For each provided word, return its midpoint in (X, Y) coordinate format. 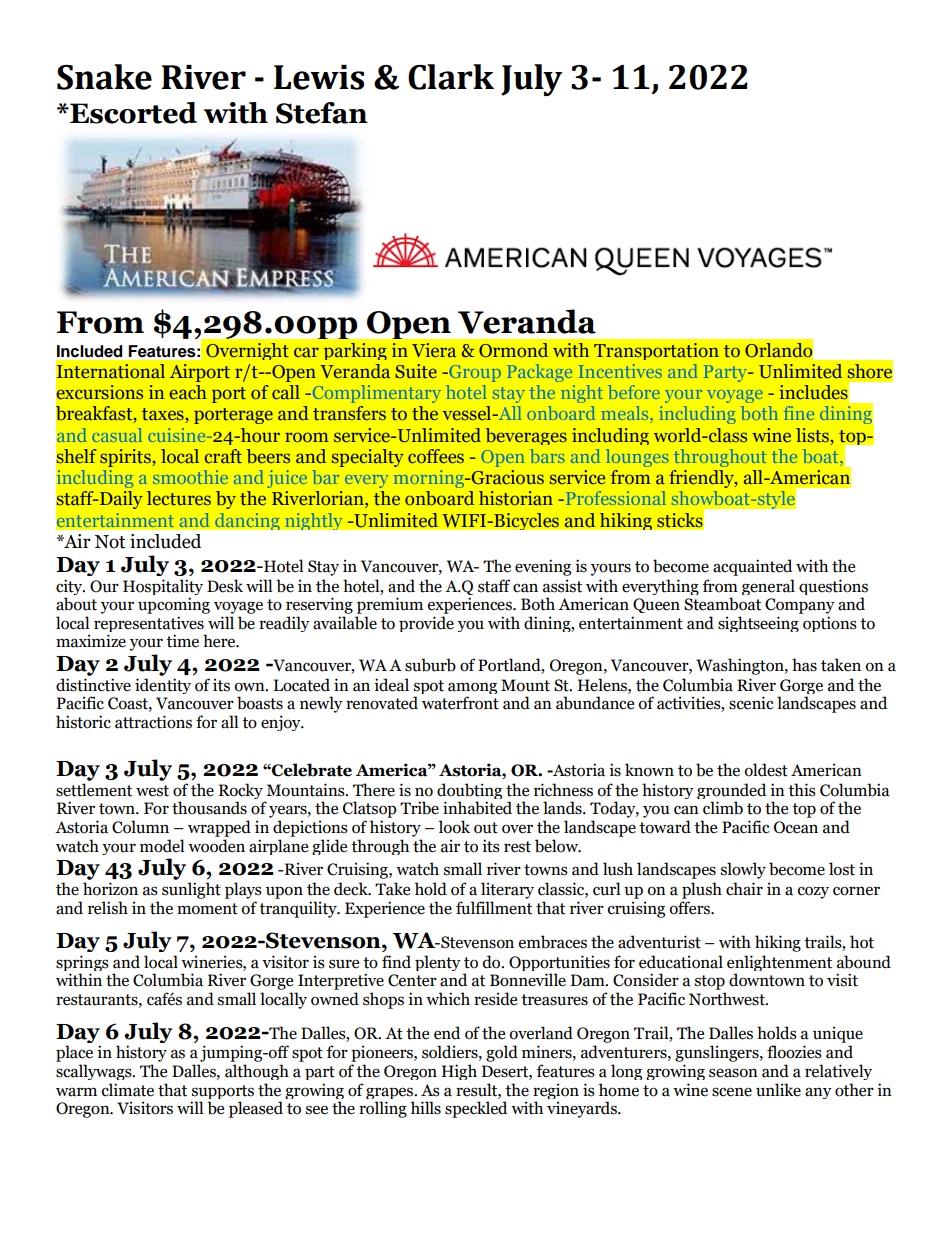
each (188, 392)
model (162, 846)
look (454, 827)
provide (426, 624)
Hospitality (163, 588)
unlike (778, 1090)
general (768, 587)
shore (870, 371)
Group (474, 373)
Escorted (132, 113)
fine (799, 413)
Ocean (796, 827)
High (459, 1072)
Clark (451, 77)
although (257, 1072)
